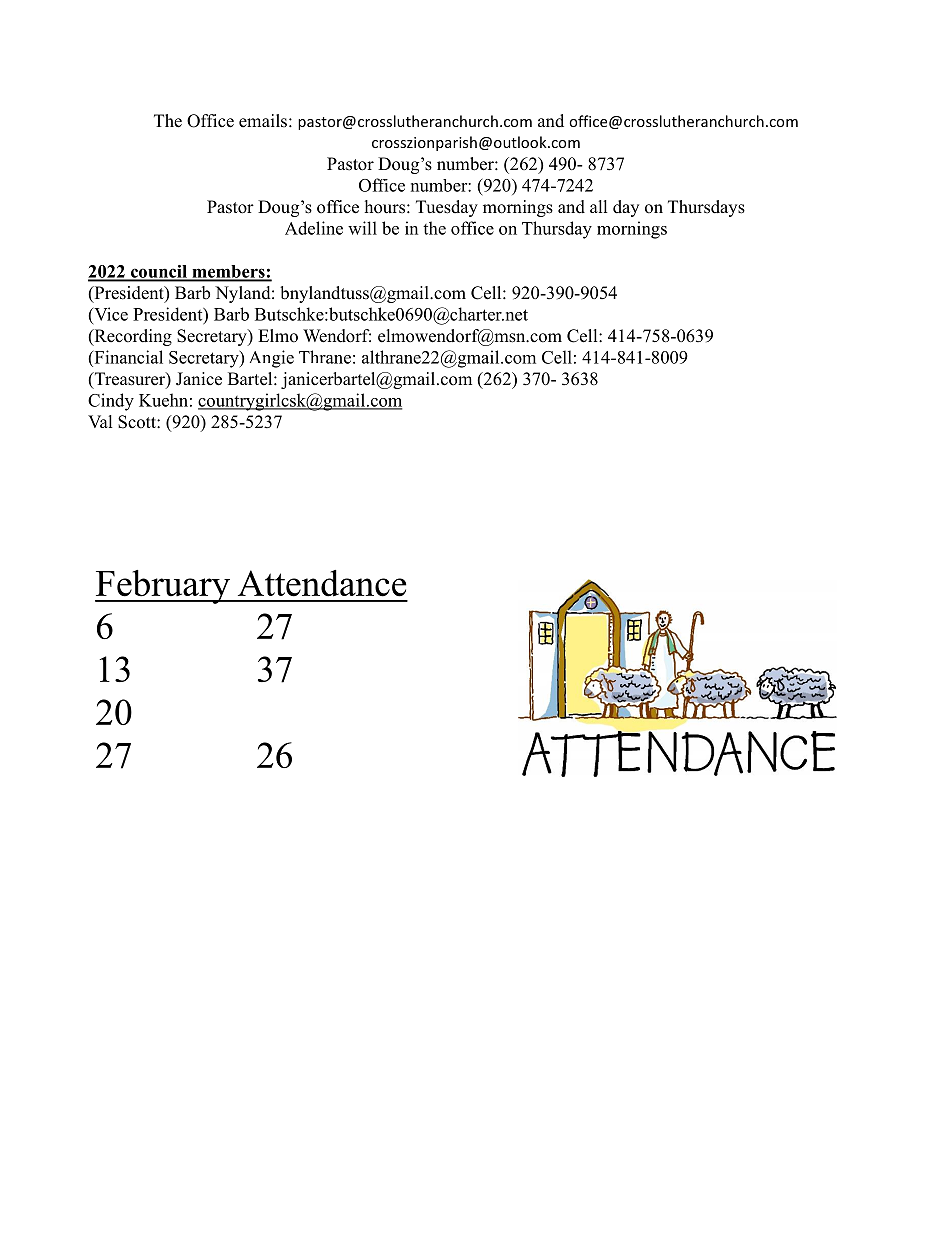 The width and height of the screenshot is (952, 1233). What do you see at coordinates (362, 228) in the screenshot?
I see `will` at bounding box center [362, 228].
